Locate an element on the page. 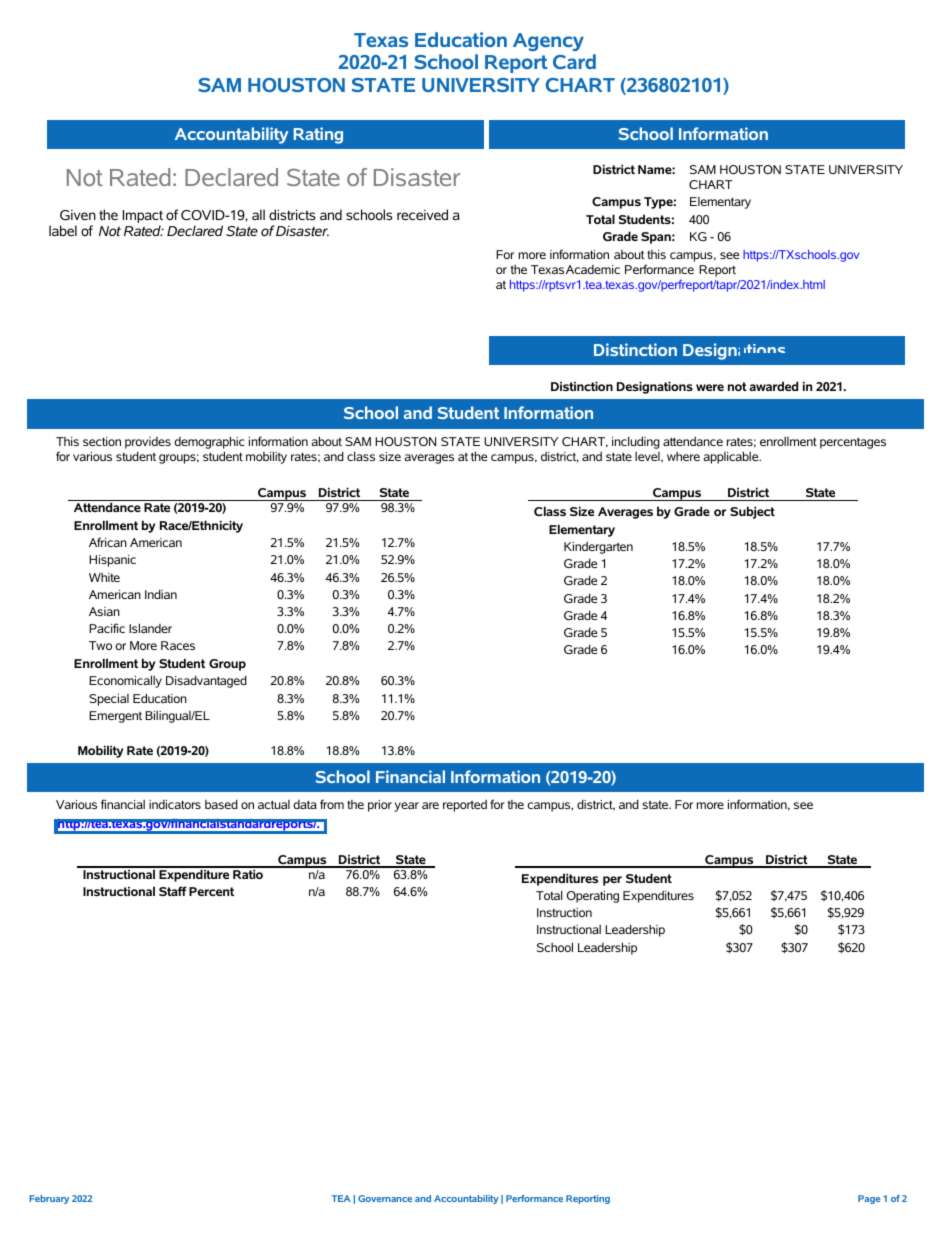 The height and width of the document is (1233, 952). Card is located at coordinates (574, 61).
